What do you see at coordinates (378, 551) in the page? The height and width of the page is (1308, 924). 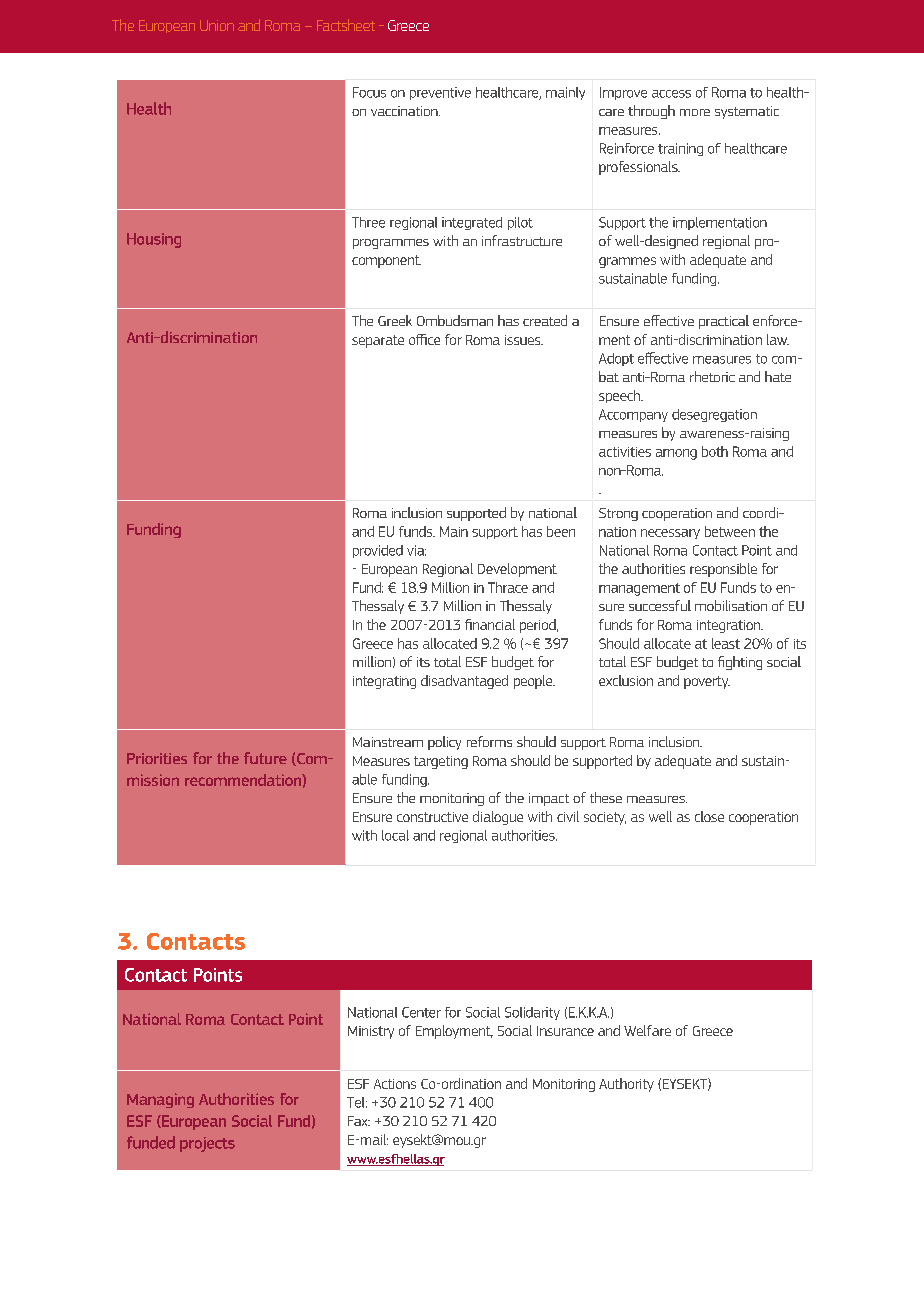 I see `provided` at bounding box center [378, 551].
